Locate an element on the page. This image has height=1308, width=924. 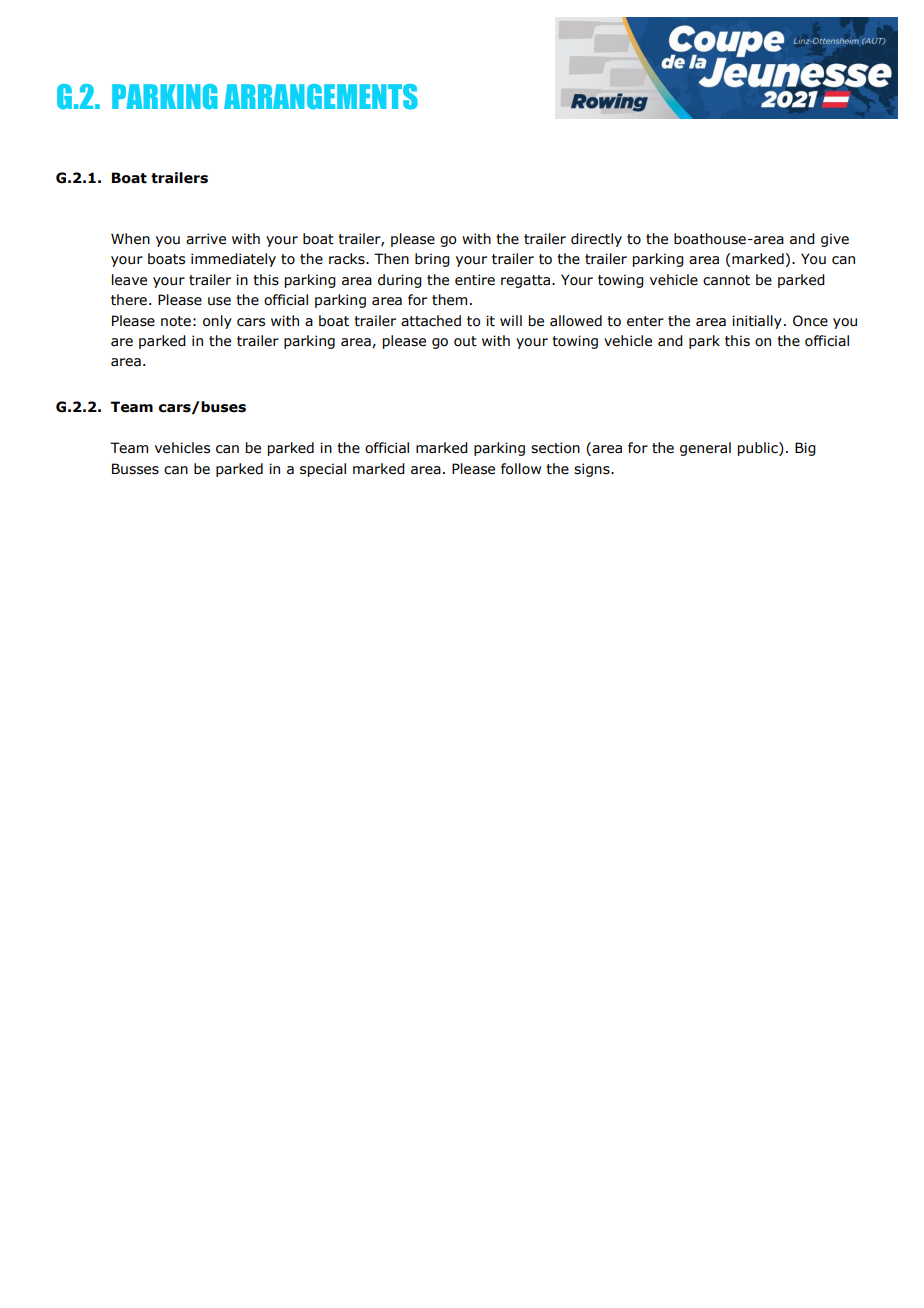
public is located at coordinates (759, 449).
